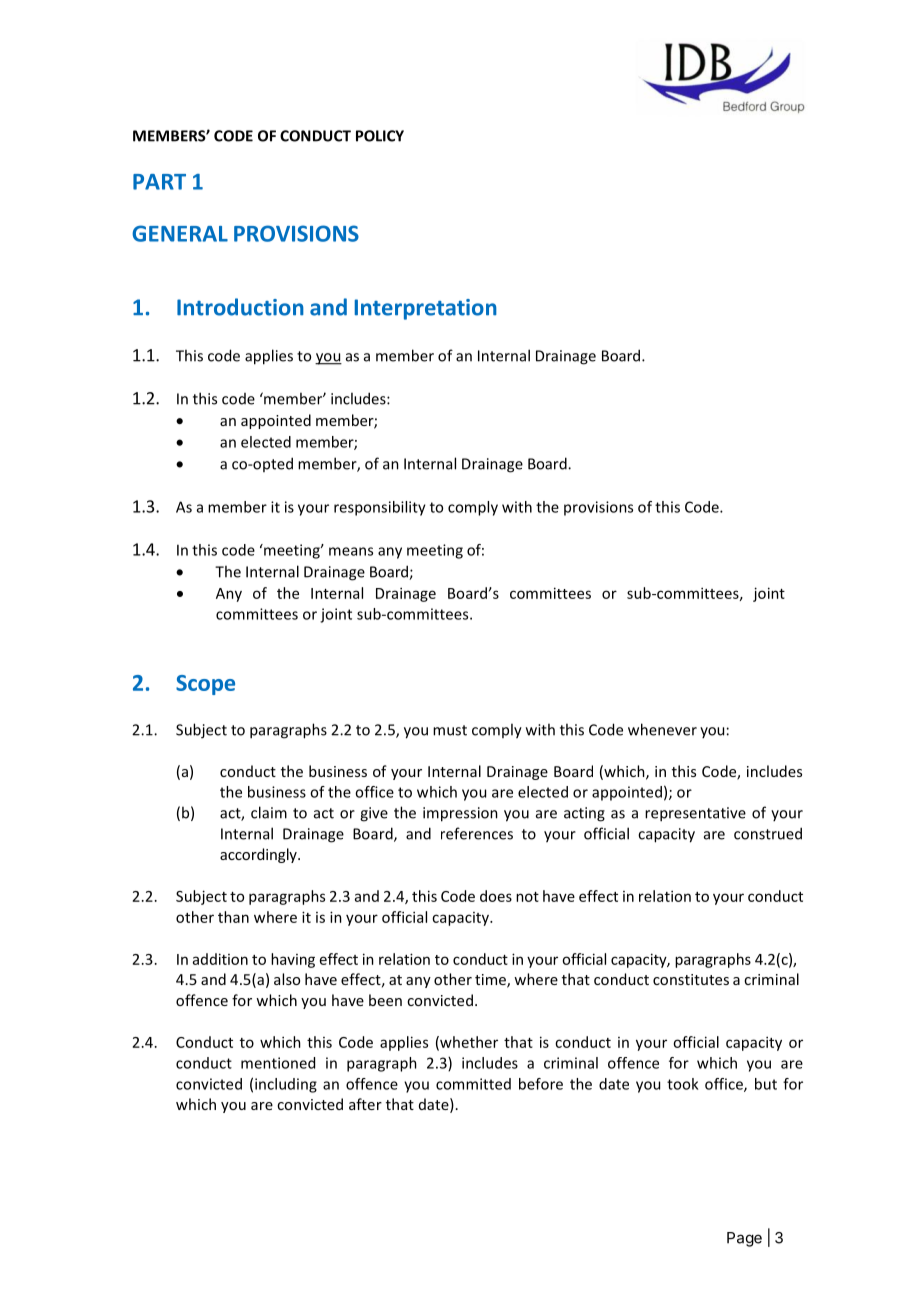 The width and height of the document is (924, 1308). What do you see at coordinates (473, 1084) in the document?
I see `committed` at bounding box center [473, 1084].
